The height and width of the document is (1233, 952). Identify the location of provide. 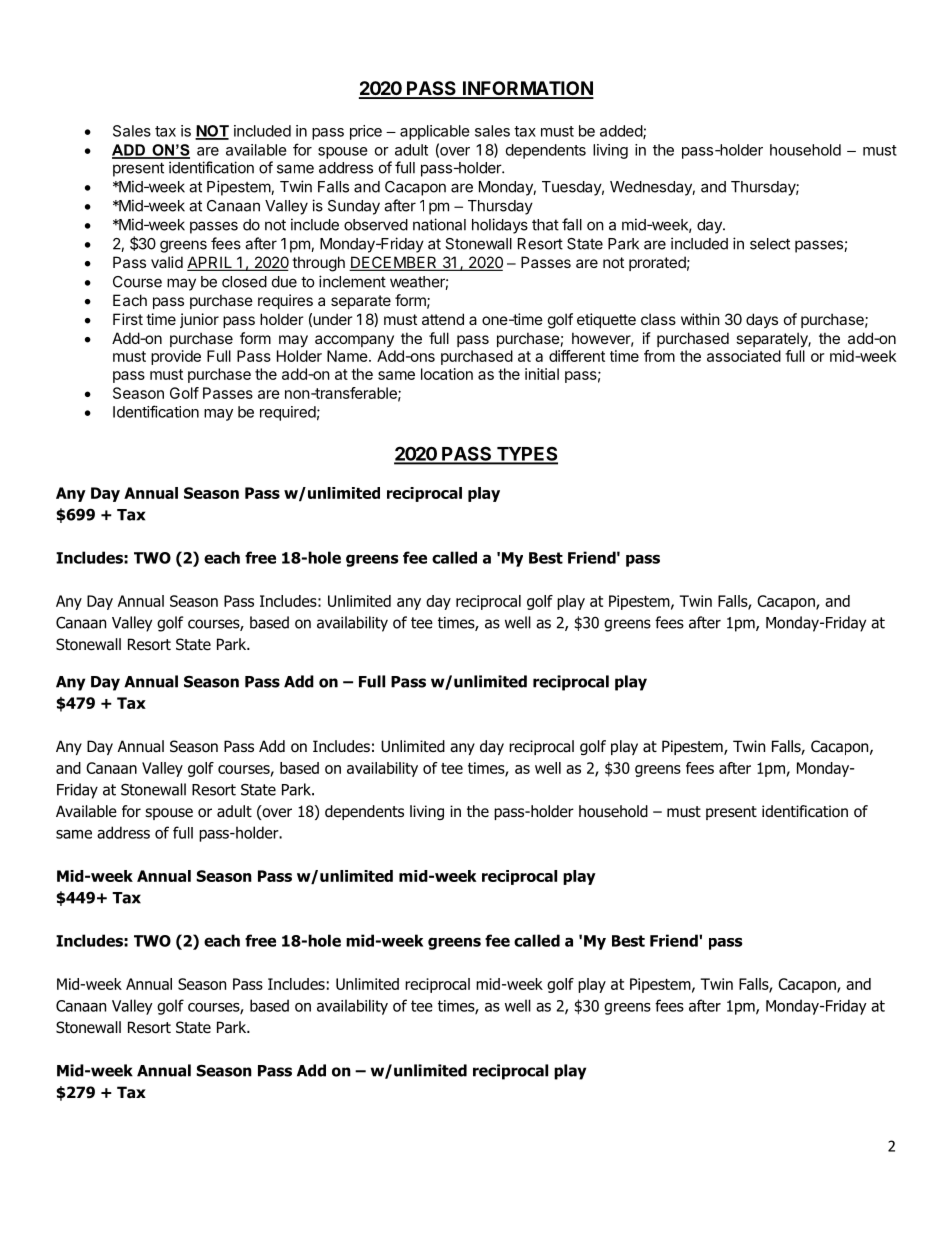
(176, 357).
